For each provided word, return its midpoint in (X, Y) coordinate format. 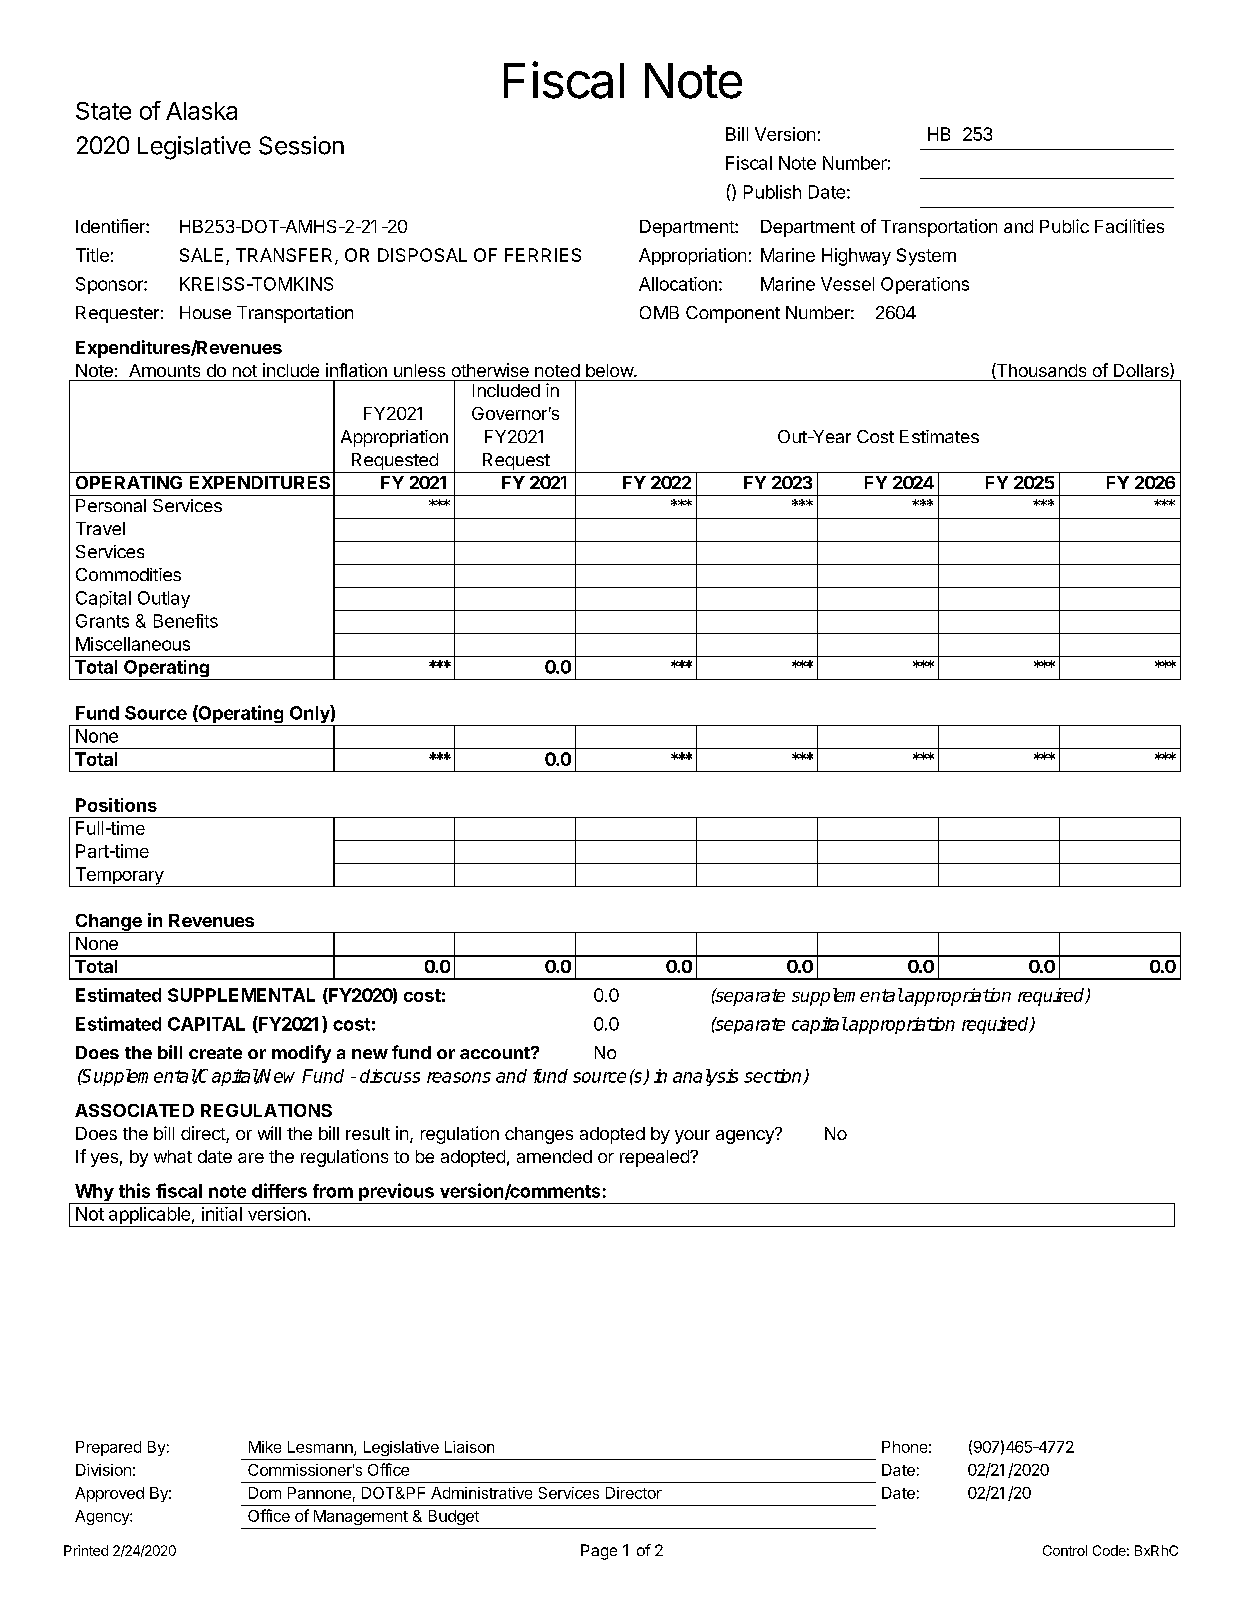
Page (599, 1552)
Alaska (201, 111)
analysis (705, 1077)
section (774, 1077)
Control (1065, 1550)
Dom (265, 1493)
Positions (116, 805)
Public (1064, 226)
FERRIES (543, 255)
